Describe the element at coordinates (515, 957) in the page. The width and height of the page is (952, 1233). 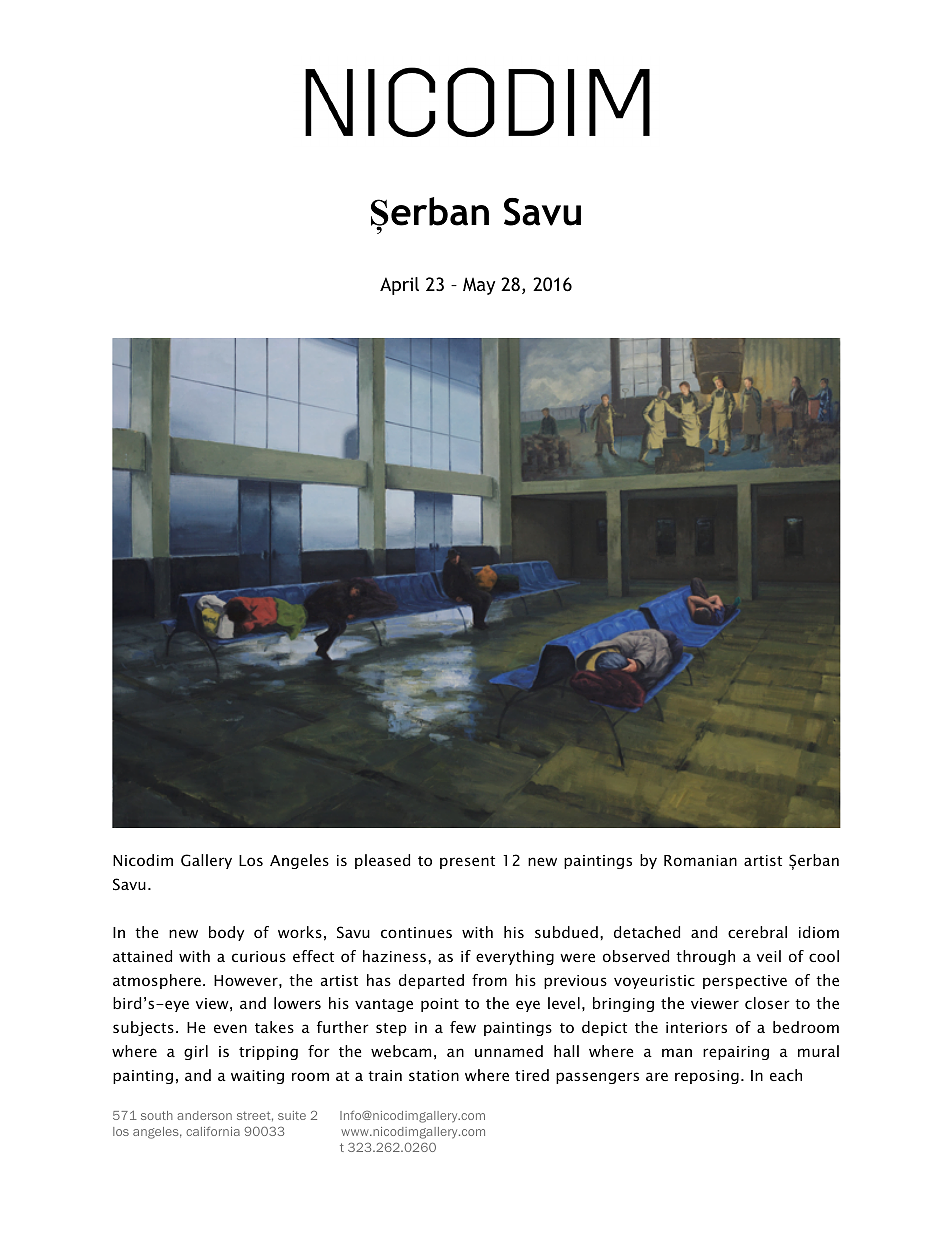
I see `everything` at that location.
